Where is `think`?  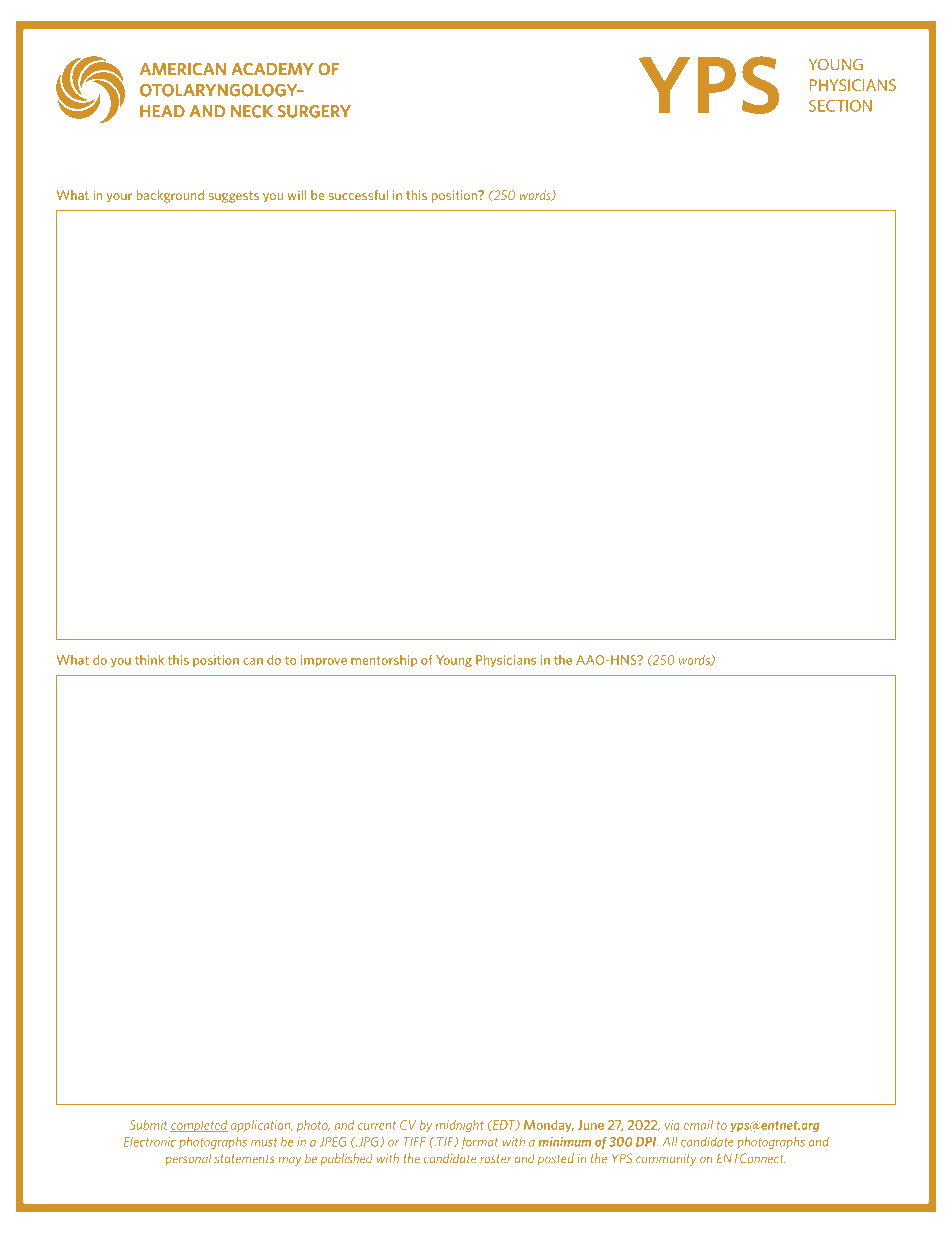
think is located at coordinates (149, 659).
